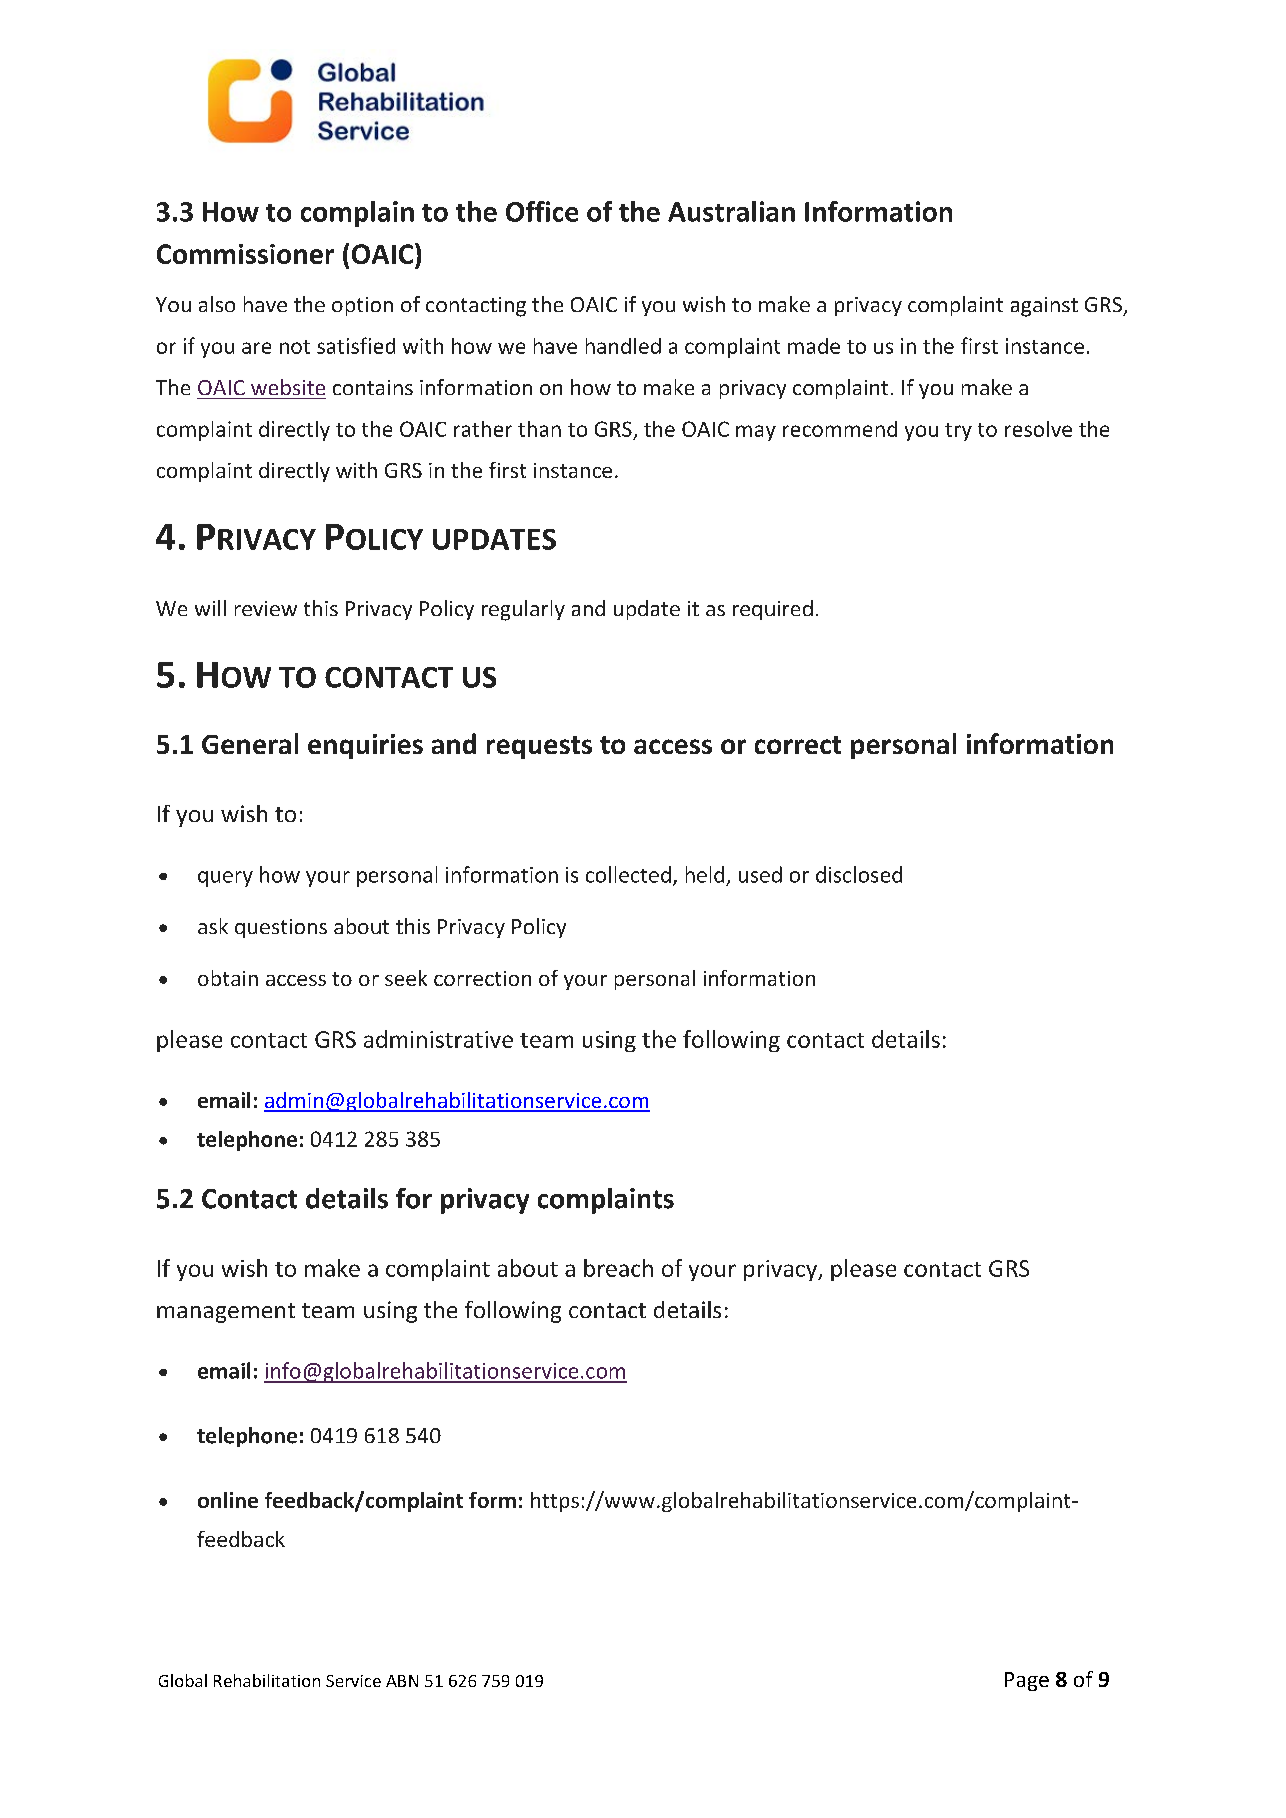 This screenshot has width=1286, height=1818. Describe the element at coordinates (542, 211) in the screenshot. I see `Office` at that location.
